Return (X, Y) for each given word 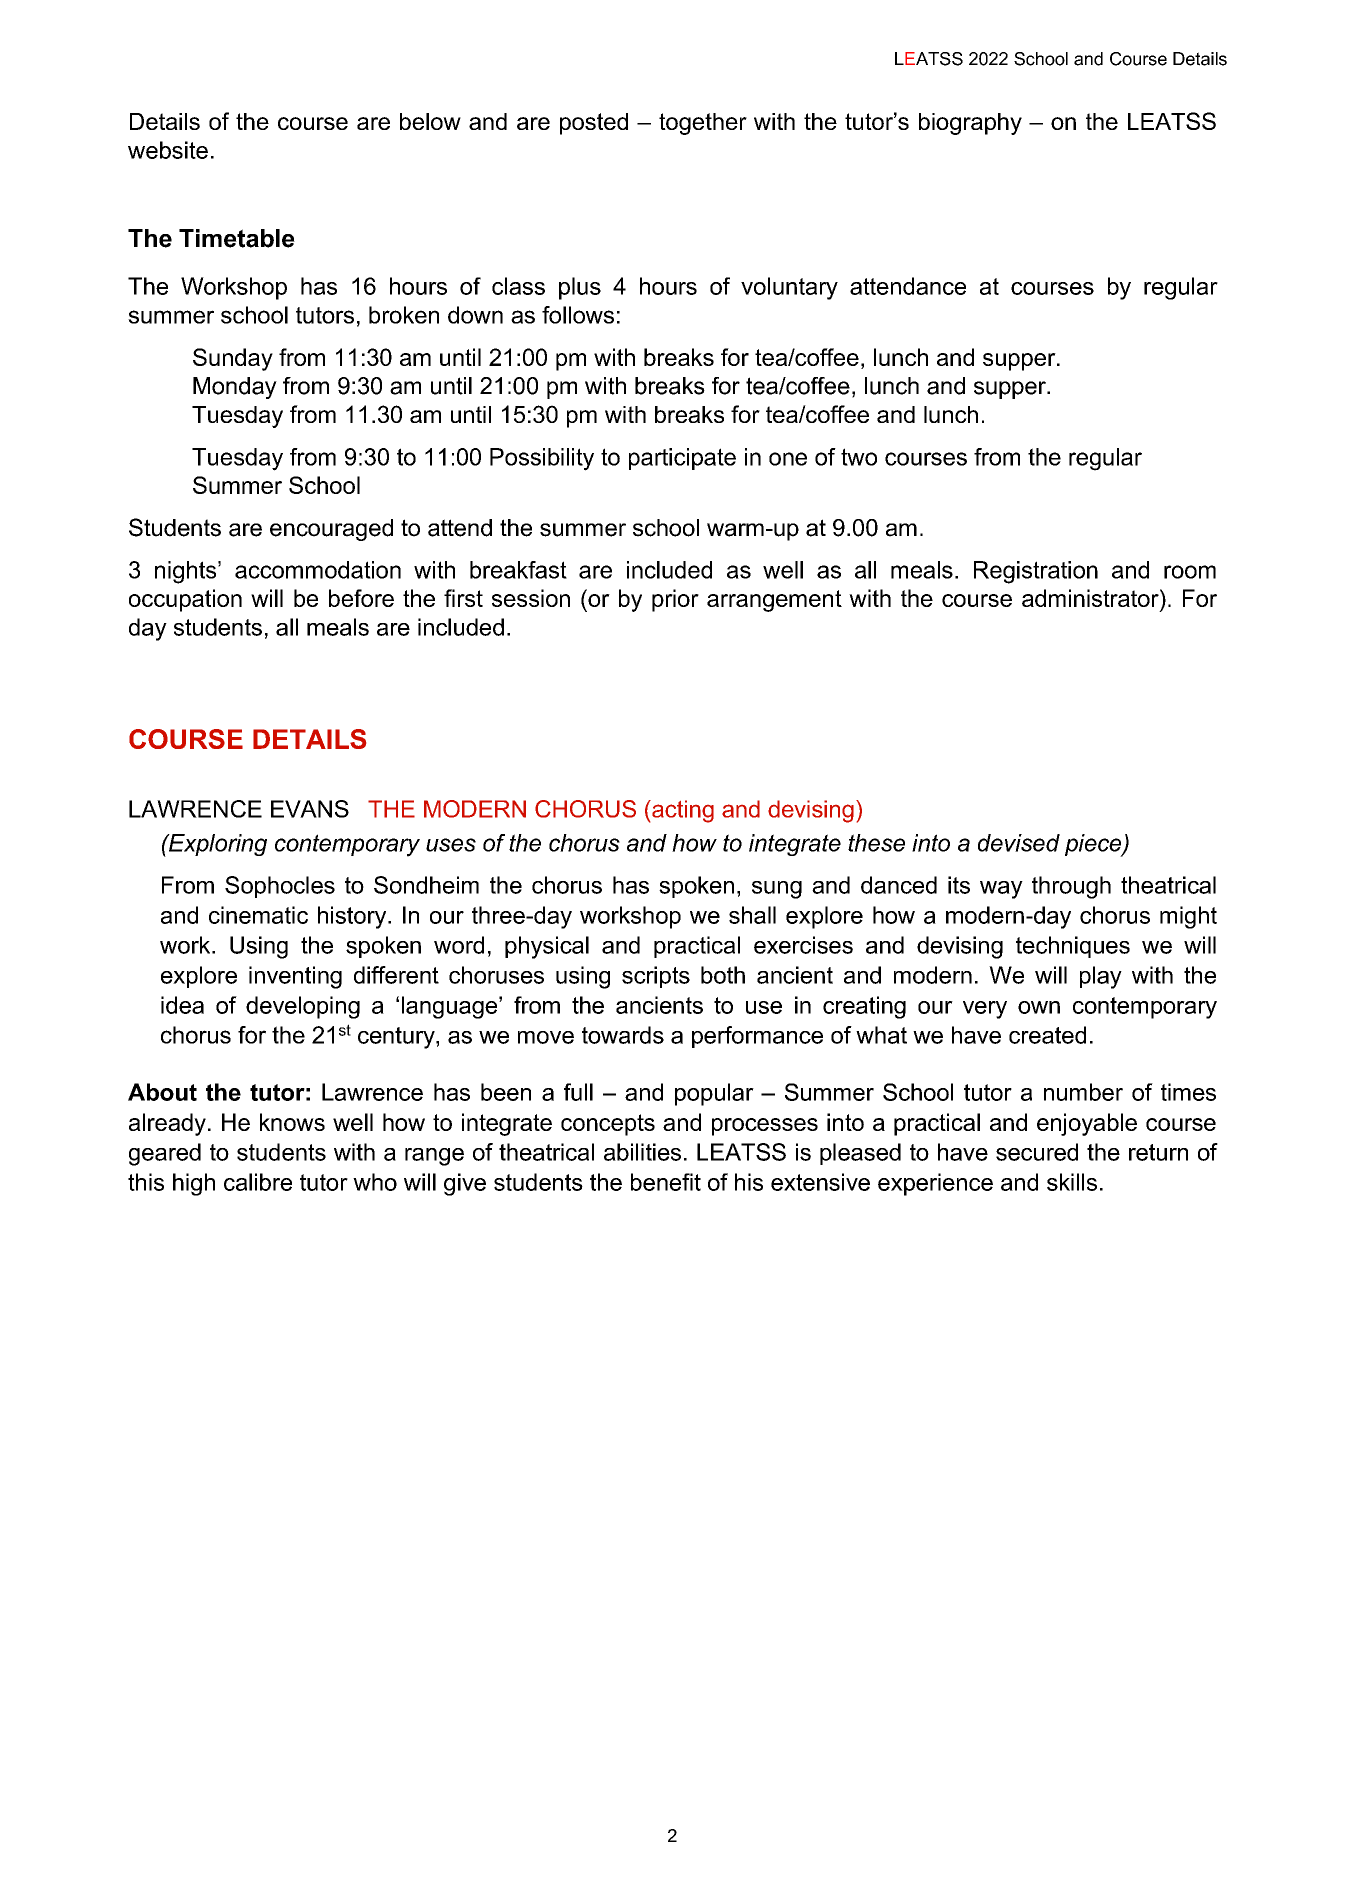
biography (970, 124)
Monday (235, 388)
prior (675, 600)
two (859, 457)
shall (752, 915)
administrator (1091, 598)
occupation (185, 600)
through (1071, 887)
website (168, 150)
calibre (258, 1182)
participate (682, 459)
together (703, 124)
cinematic (258, 915)
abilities (642, 1152)
